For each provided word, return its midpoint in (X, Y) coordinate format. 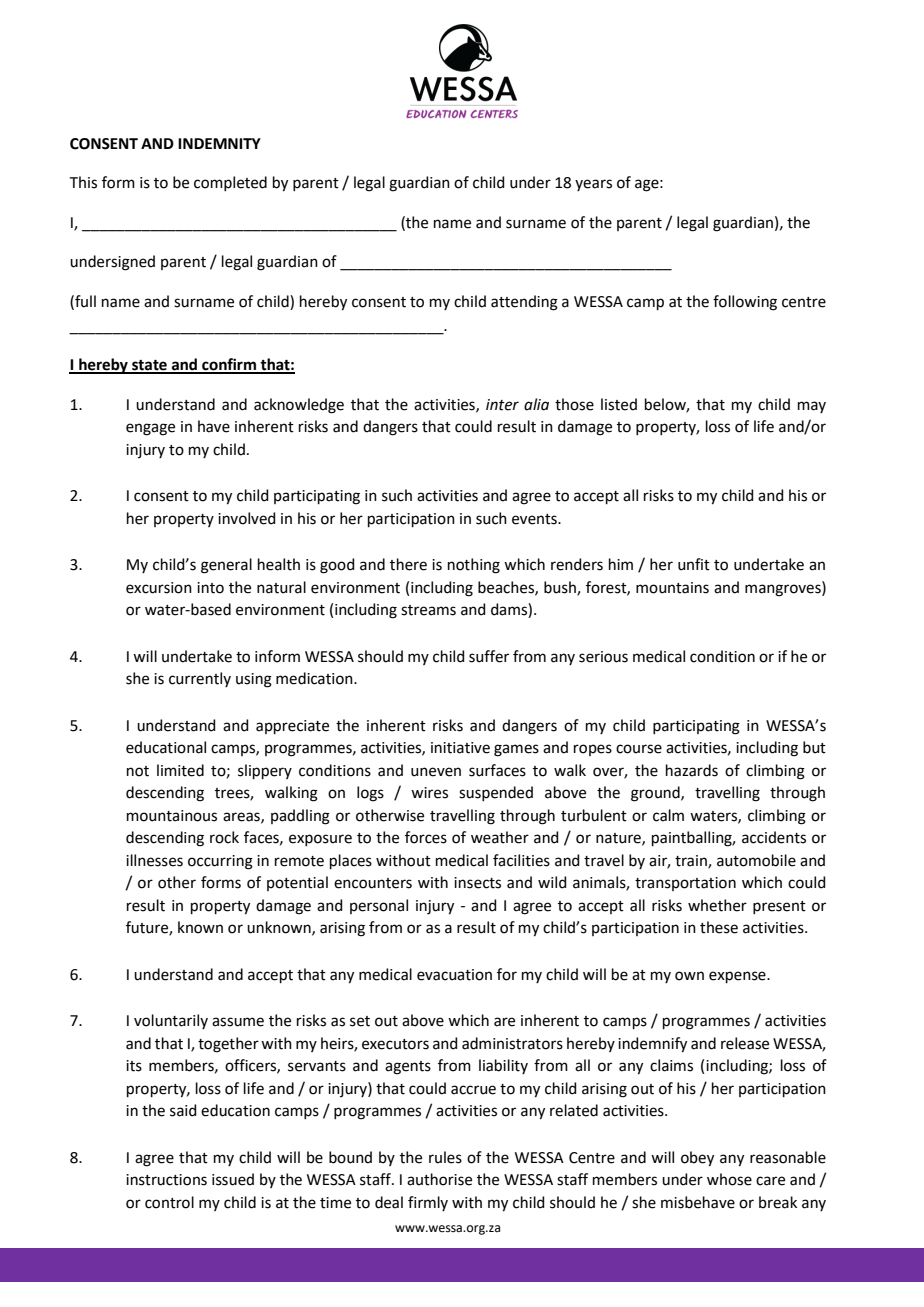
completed (230, 183)
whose (729, 1179)
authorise (439, 1179)
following (745, 303)
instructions (166, 1180)
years (593, 185)
